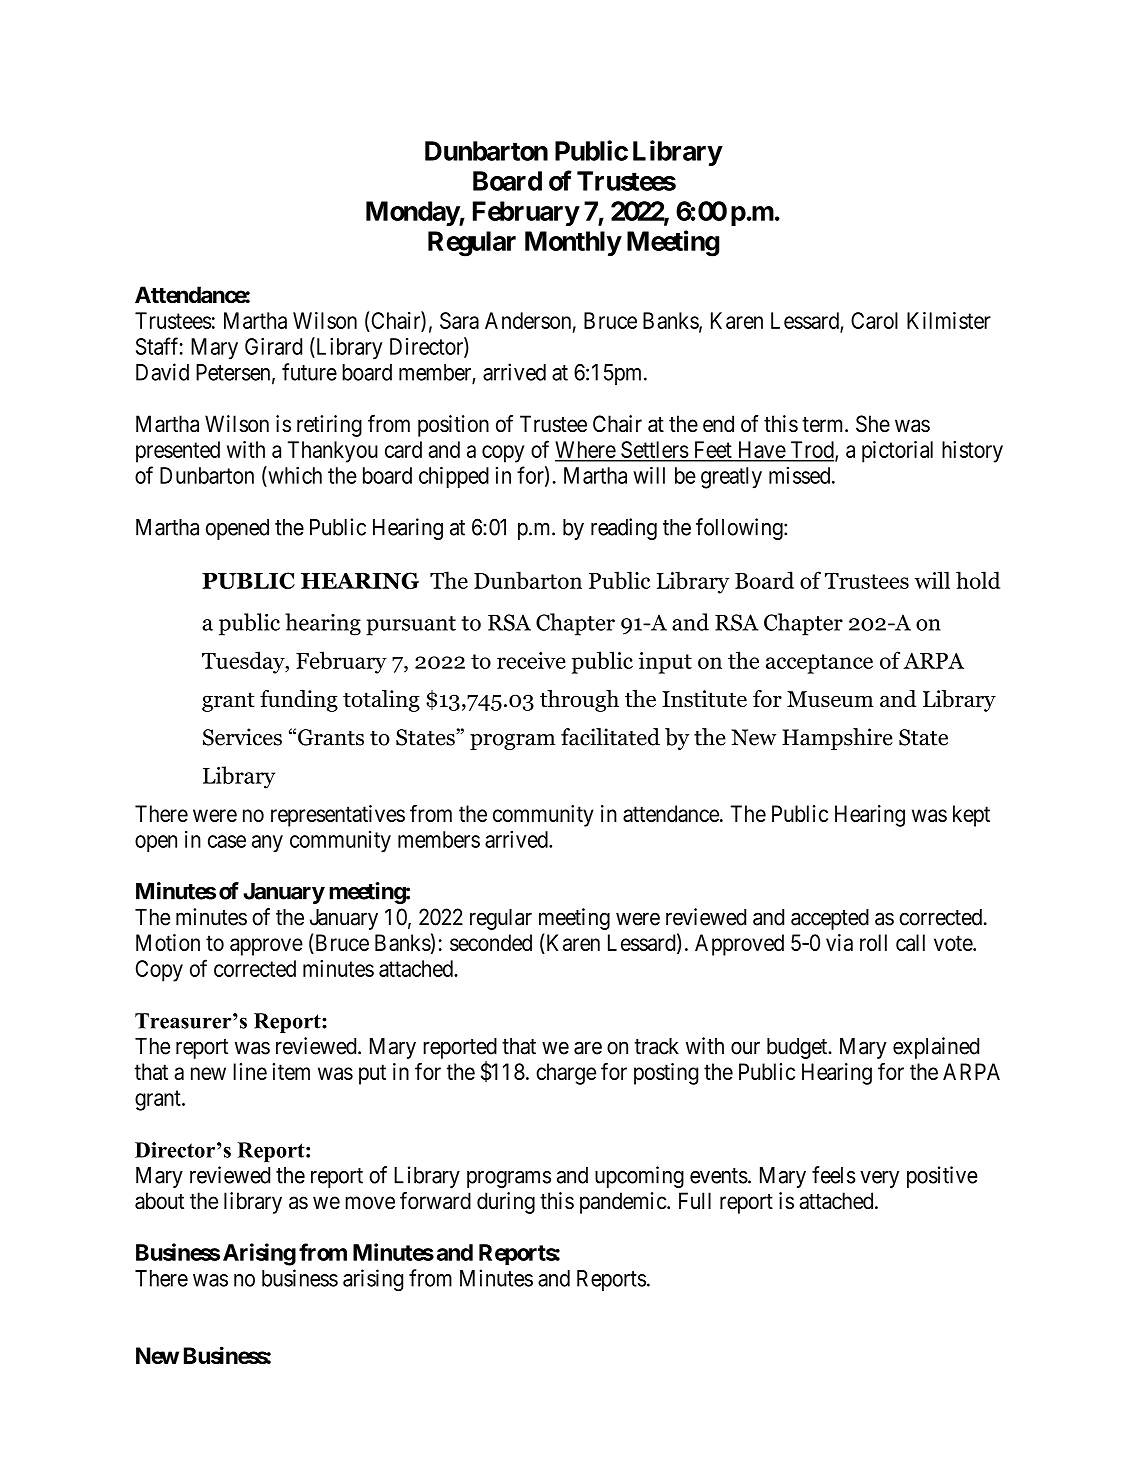 The width and height of the screenshot is (1144, 1481). I want to click on through, so click(579, 701).
